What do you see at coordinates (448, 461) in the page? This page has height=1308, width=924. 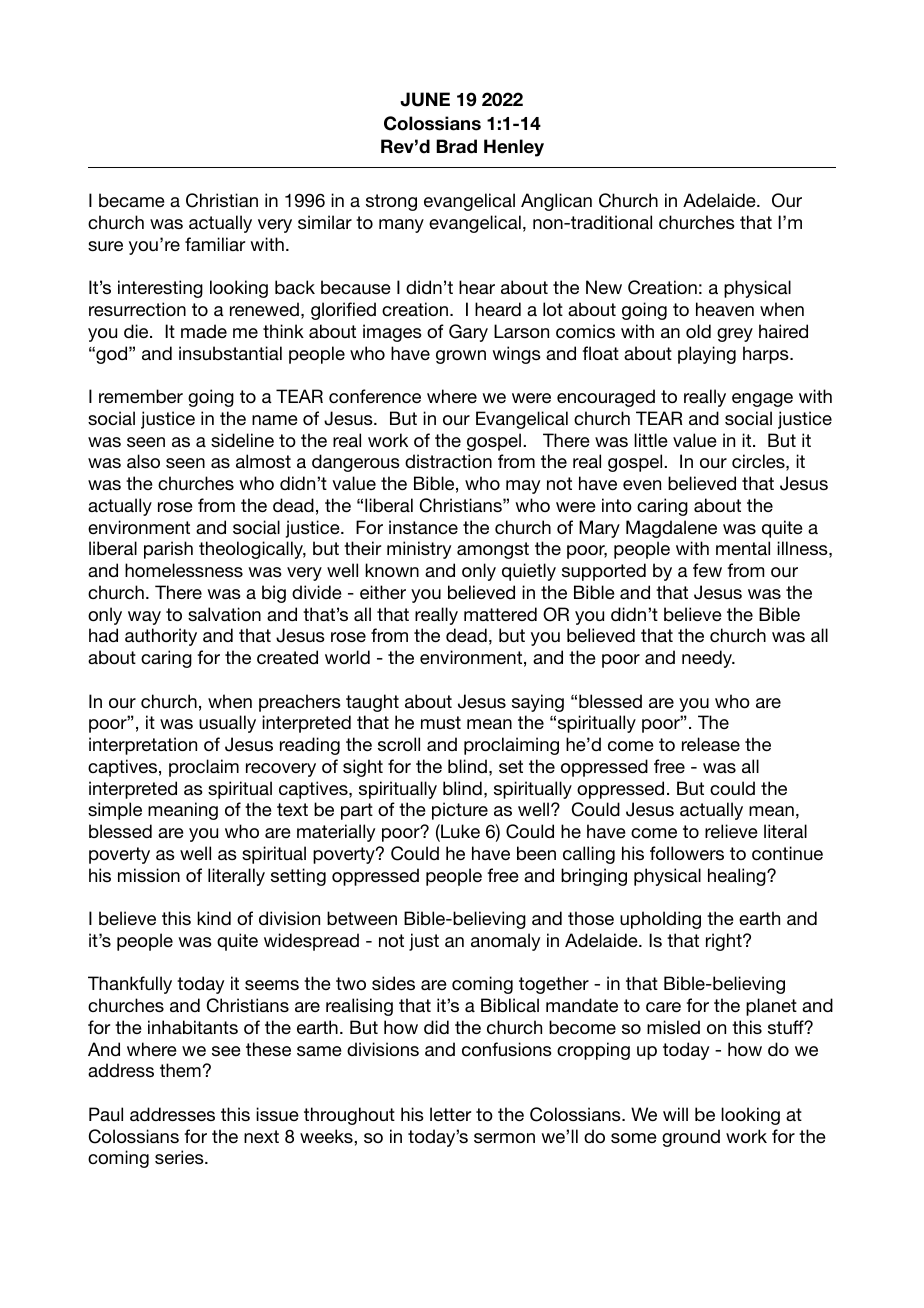 I see `distraction` at bounding box center [448, 461].
